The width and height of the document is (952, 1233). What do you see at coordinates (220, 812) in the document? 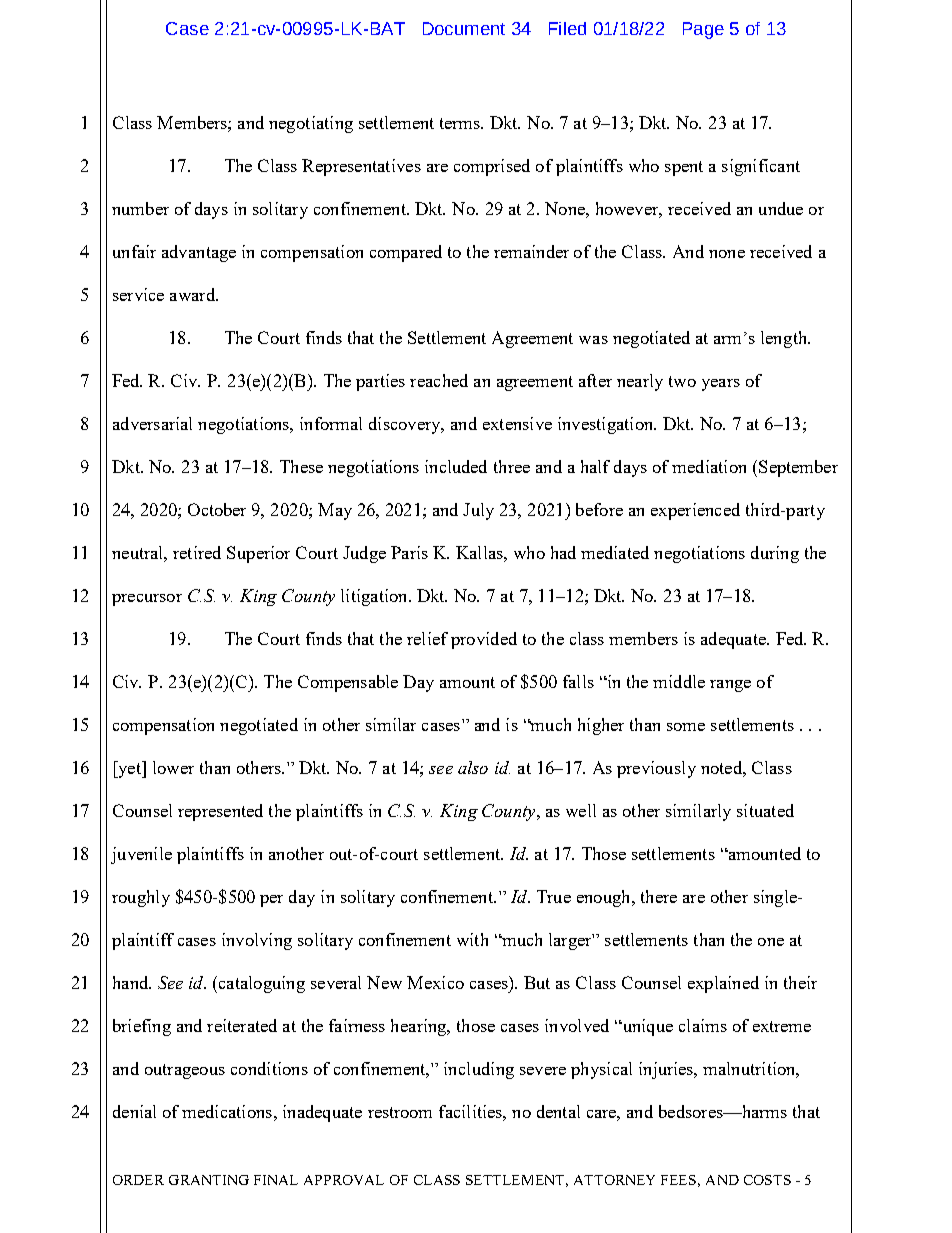
I see `represented` at bounding box center [220, 812].
